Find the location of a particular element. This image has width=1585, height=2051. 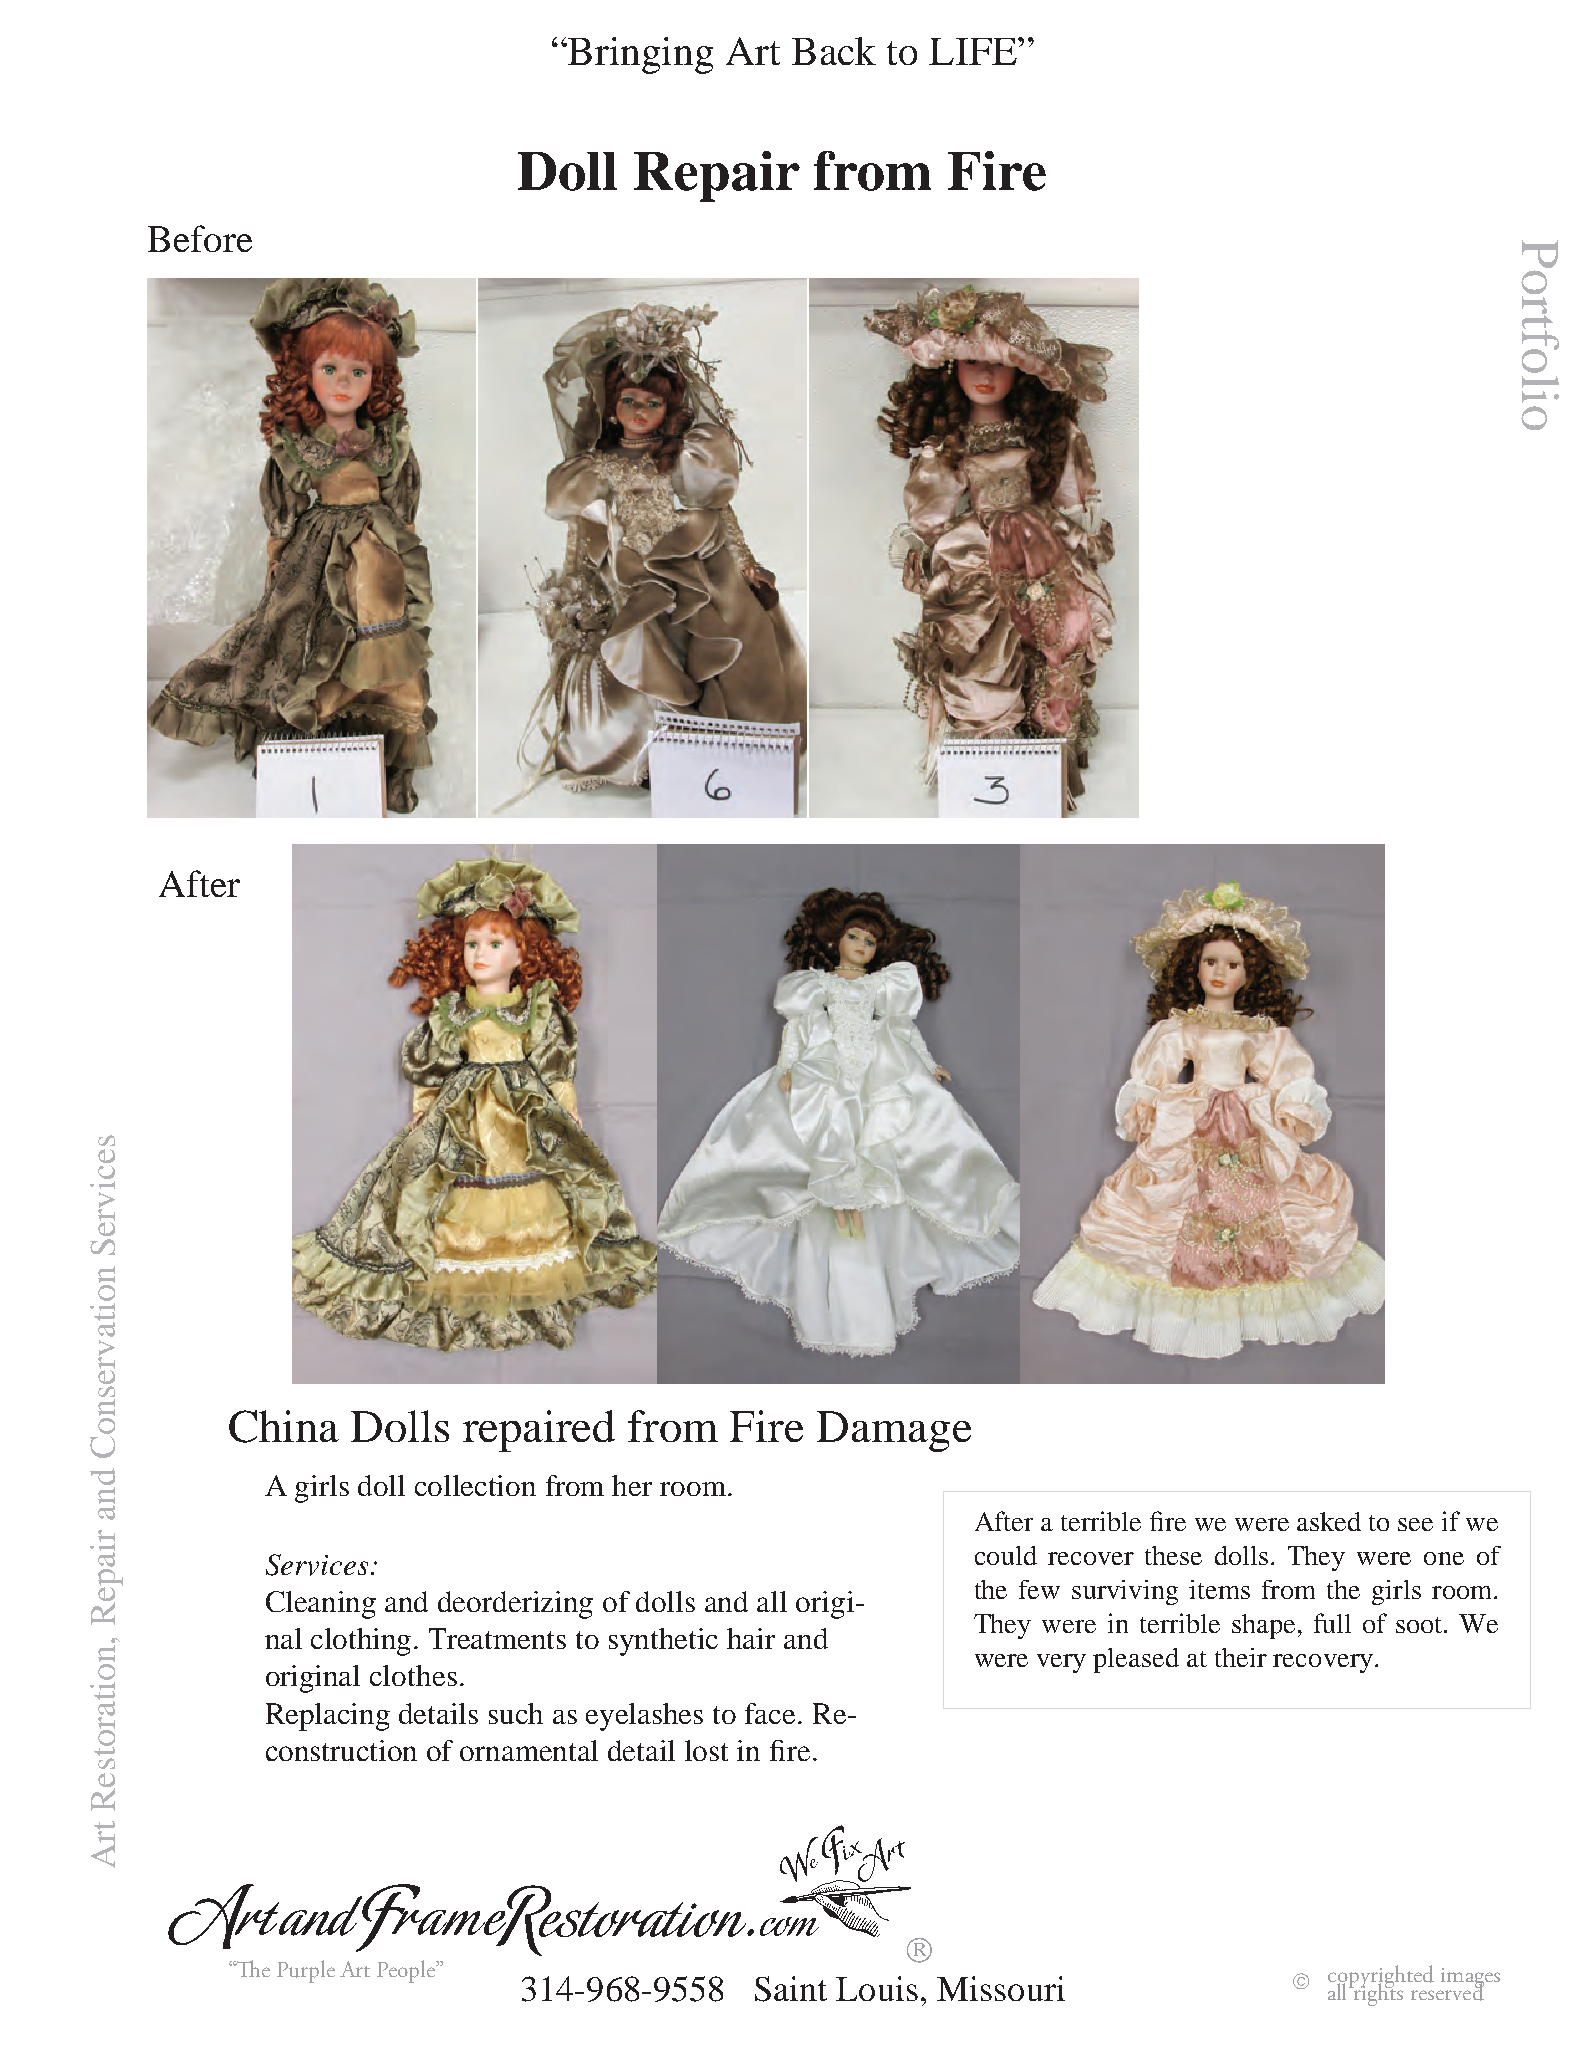

Purple is located at coordinates (306, 1971).
